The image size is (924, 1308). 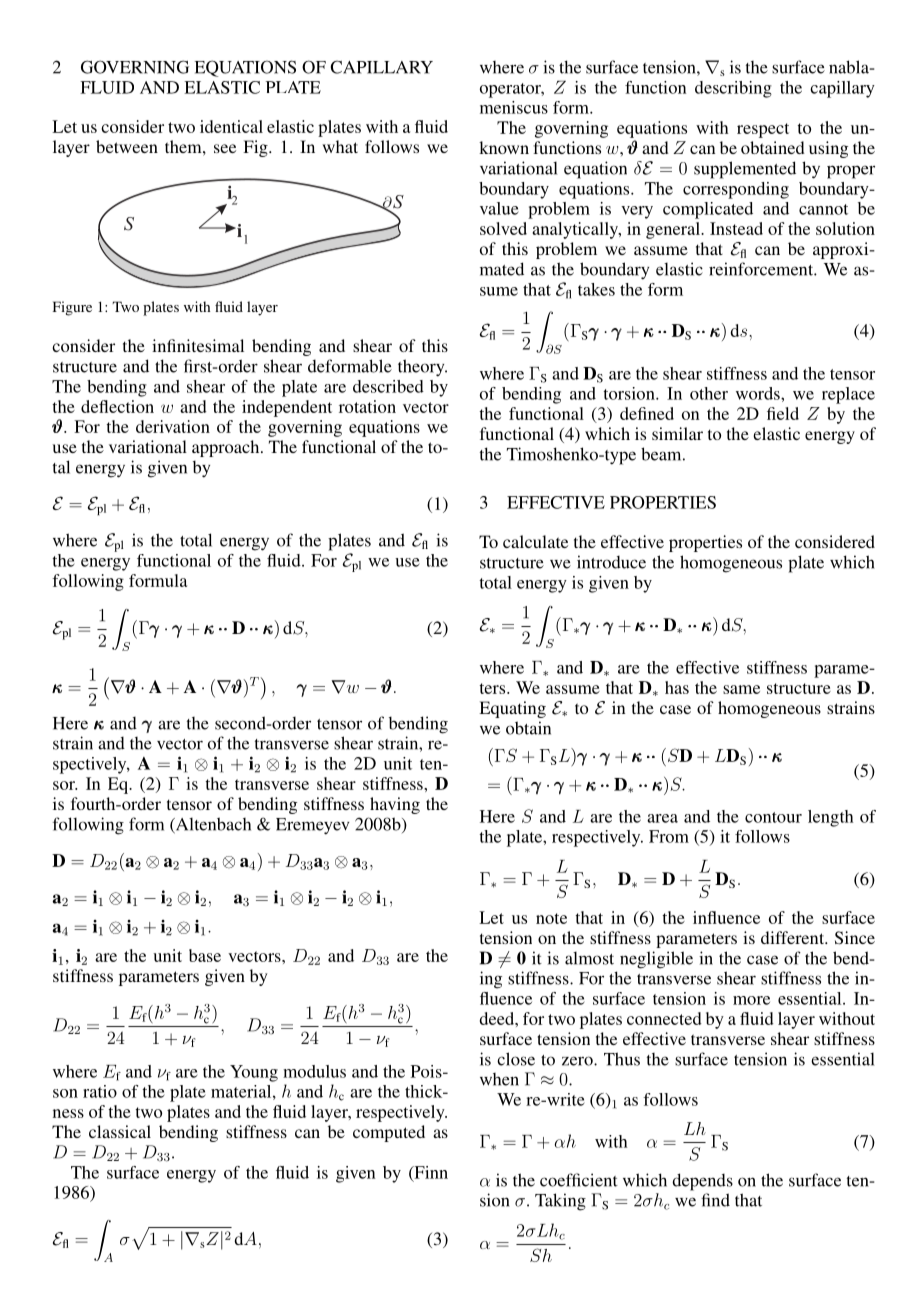 What do you see at coordinates (741, 689) in the document?
I see `same` at bounding box center [741, 689].
